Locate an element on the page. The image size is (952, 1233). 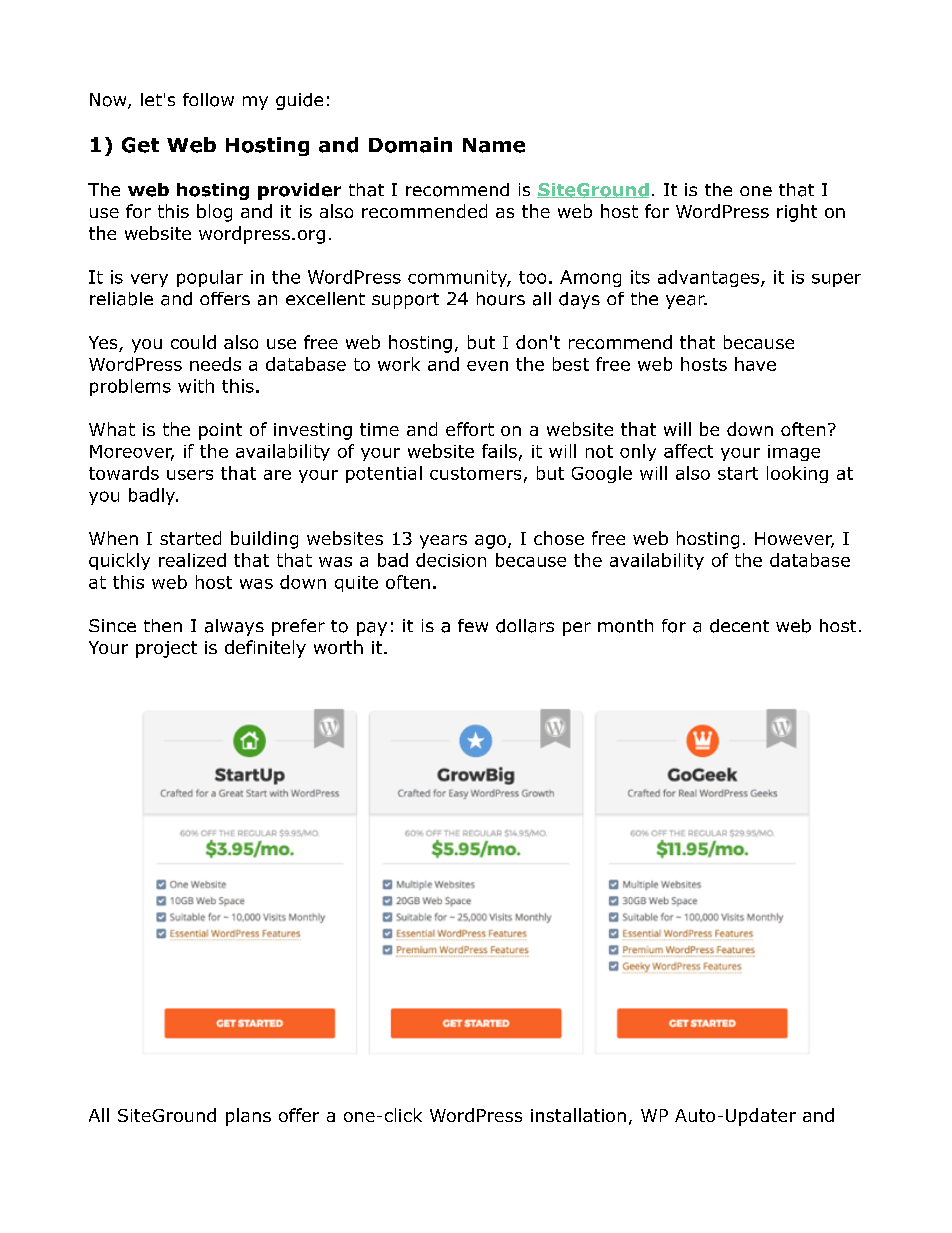
few is located at coordinates (473, 625).
